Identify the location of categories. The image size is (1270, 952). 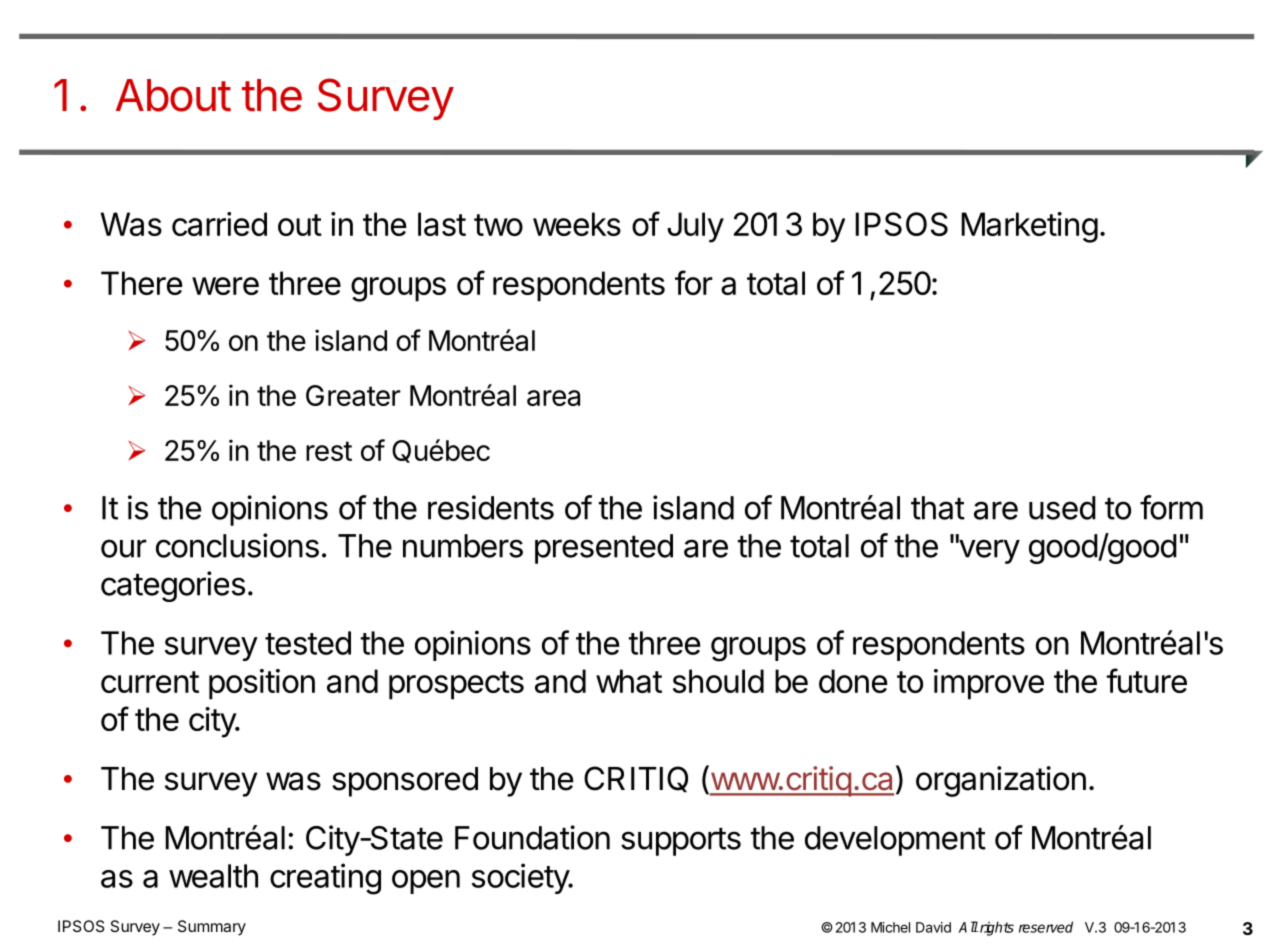
(173, 586).
